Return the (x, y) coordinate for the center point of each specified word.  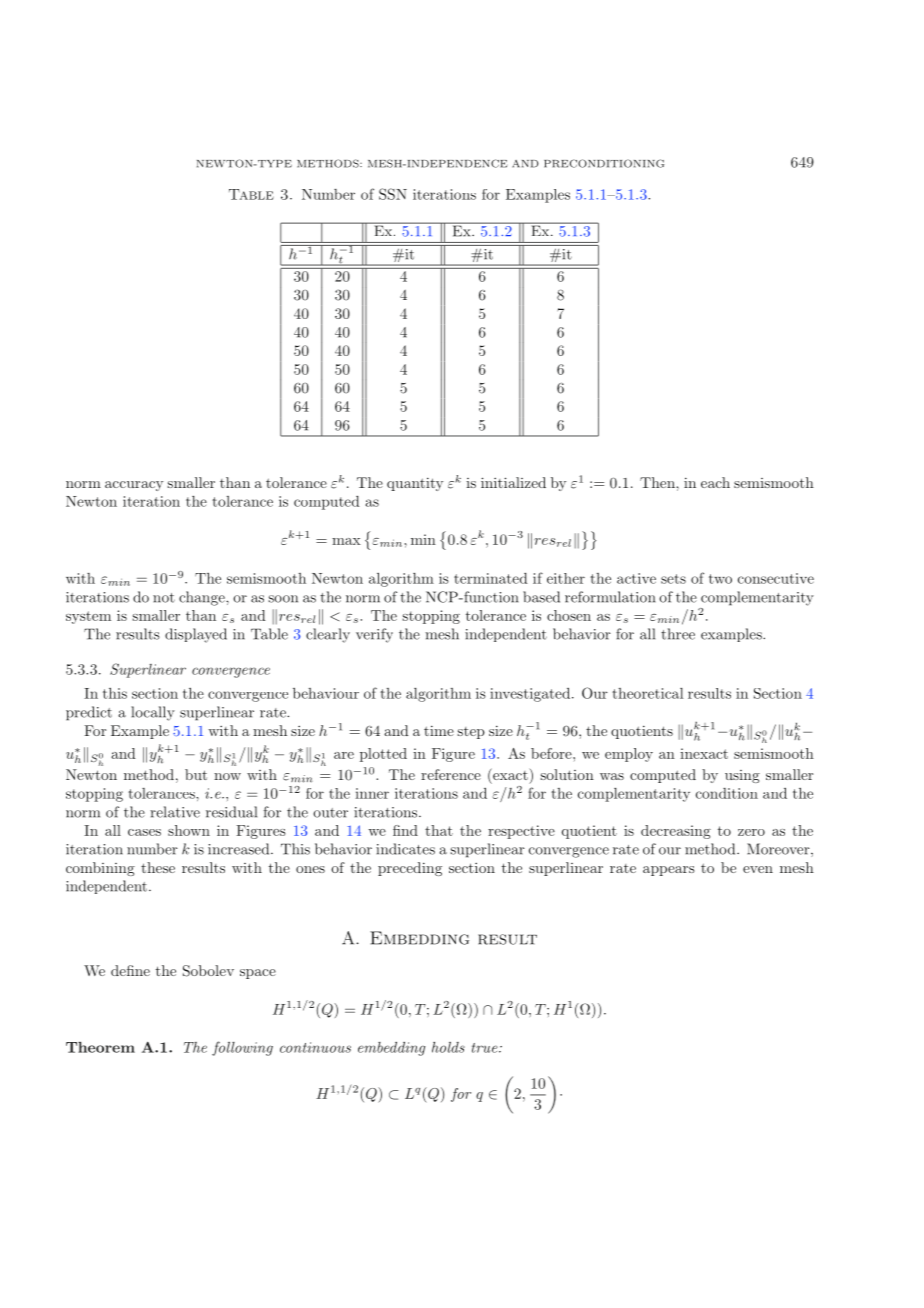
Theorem (100, 1047)
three (678, 634)
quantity (415, 484)
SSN (393, 194)
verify (374, 635)
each (715, 482)
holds (448, 1047)
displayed (196, 635)
